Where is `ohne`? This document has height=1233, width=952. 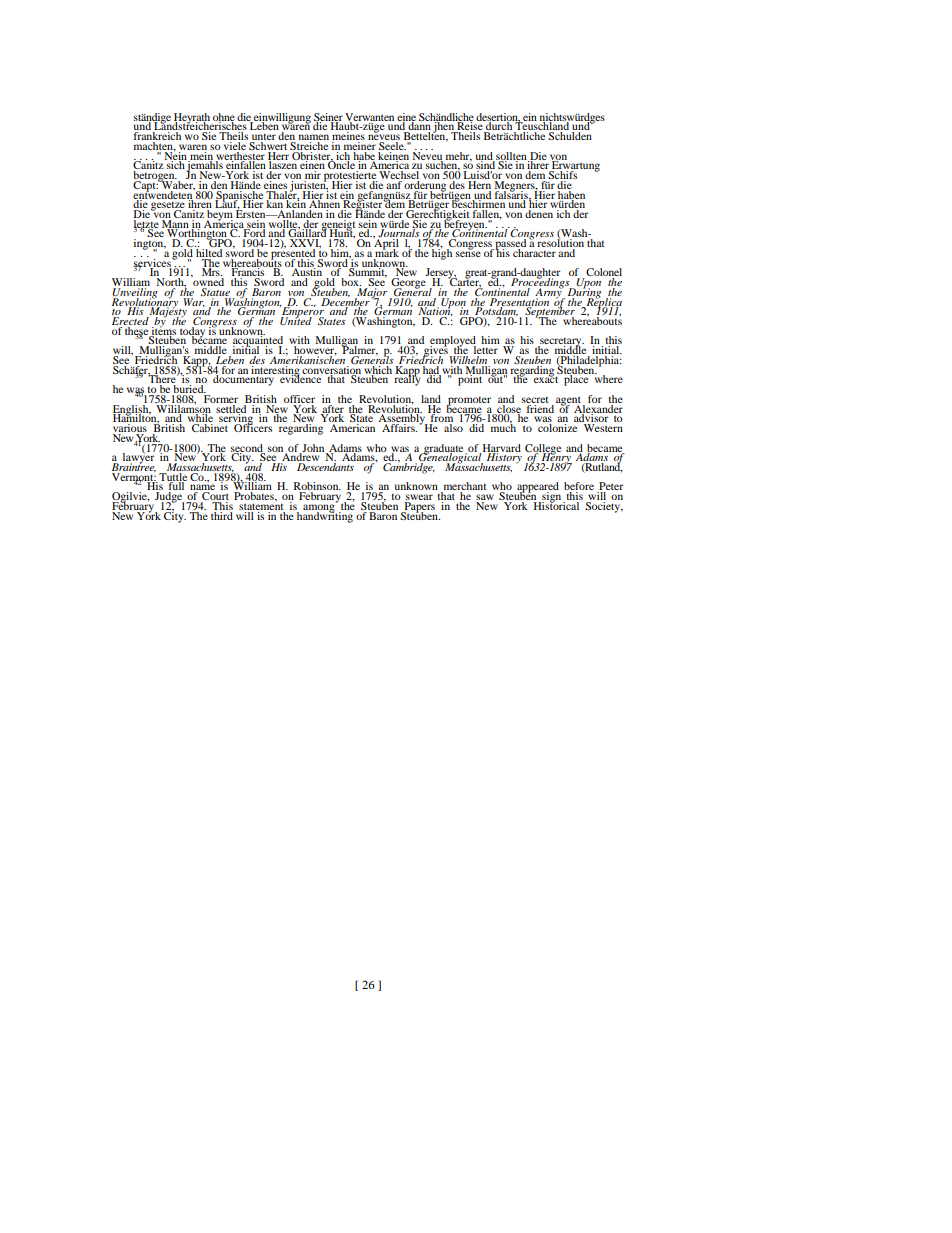 ohne is located at coordinates (224, 118).
